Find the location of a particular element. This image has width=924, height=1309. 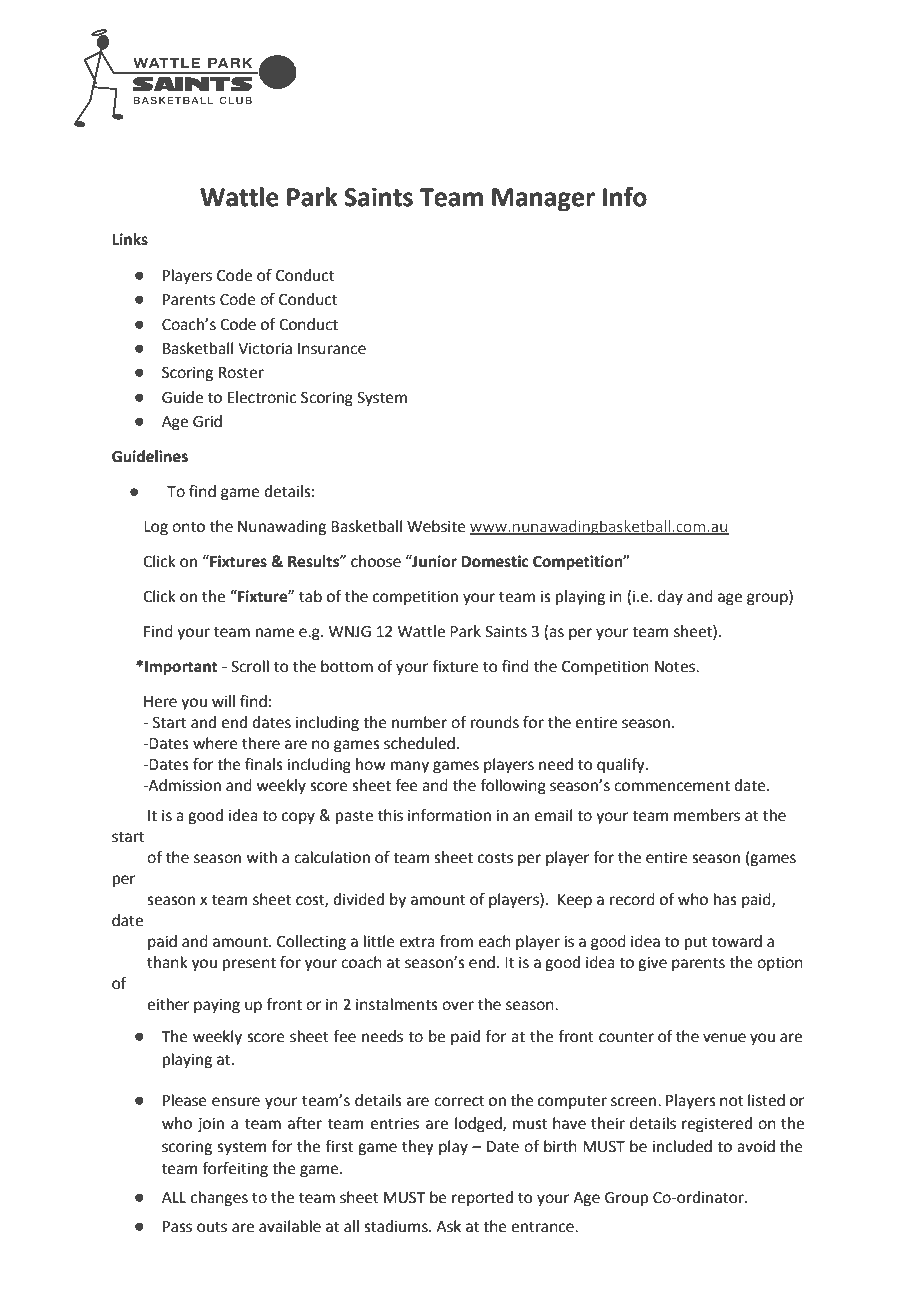

Insurance is located at coordinates (332, 349).
